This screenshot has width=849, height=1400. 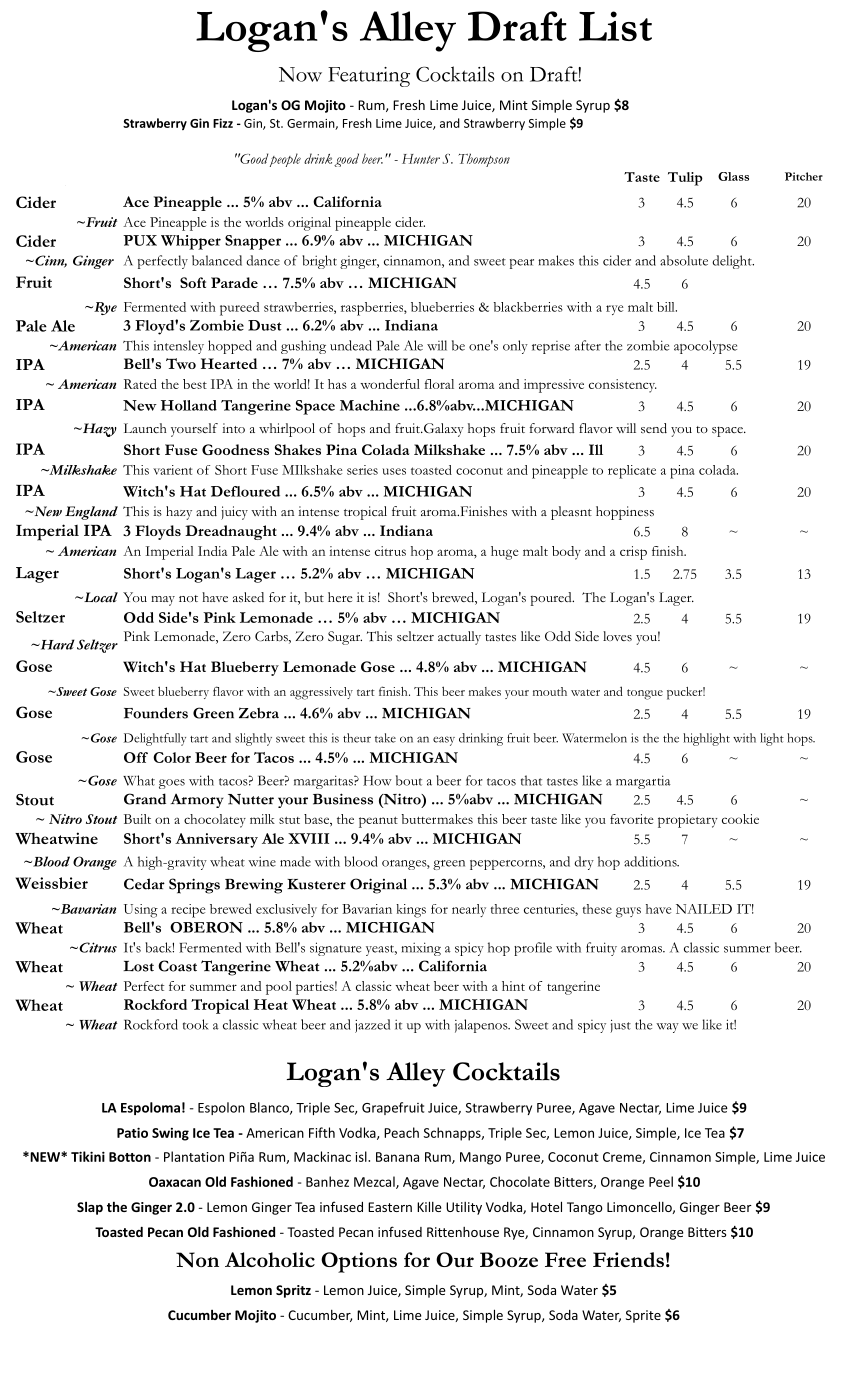 I want to click on Featuring, so click(x=369, y=77).
